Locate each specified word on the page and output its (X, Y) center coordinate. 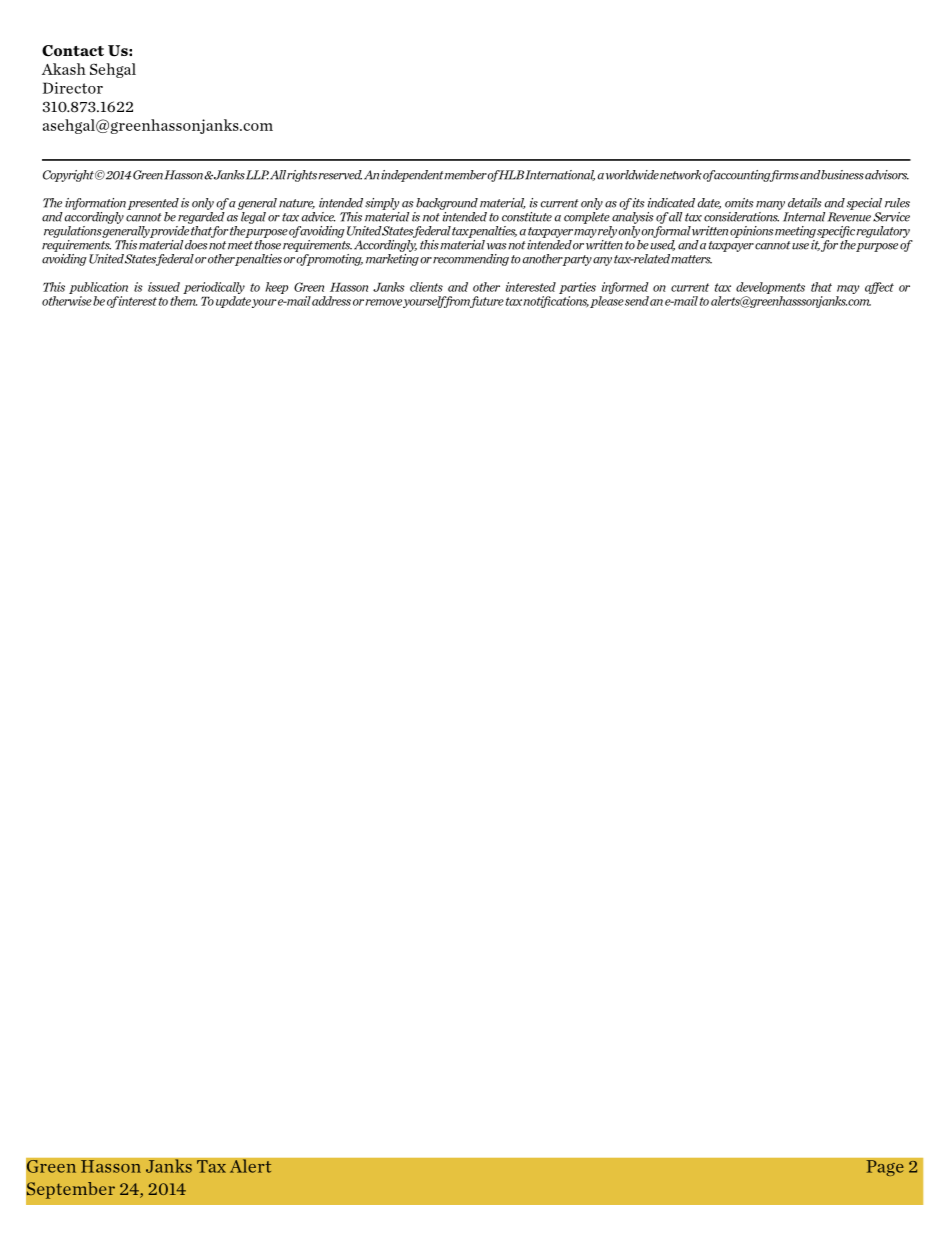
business (842, 175)
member (466, 175)
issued (164, 287)
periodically (214, 288)
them (183, 301)
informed (625, 288)
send (637, 301)
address (331, 301)
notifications (556, 302)
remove (383, 302)
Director (73, 88)
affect (879, 288)
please (607, 302)
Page (885, 1168)
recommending (471, 260)
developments (770, 288)
